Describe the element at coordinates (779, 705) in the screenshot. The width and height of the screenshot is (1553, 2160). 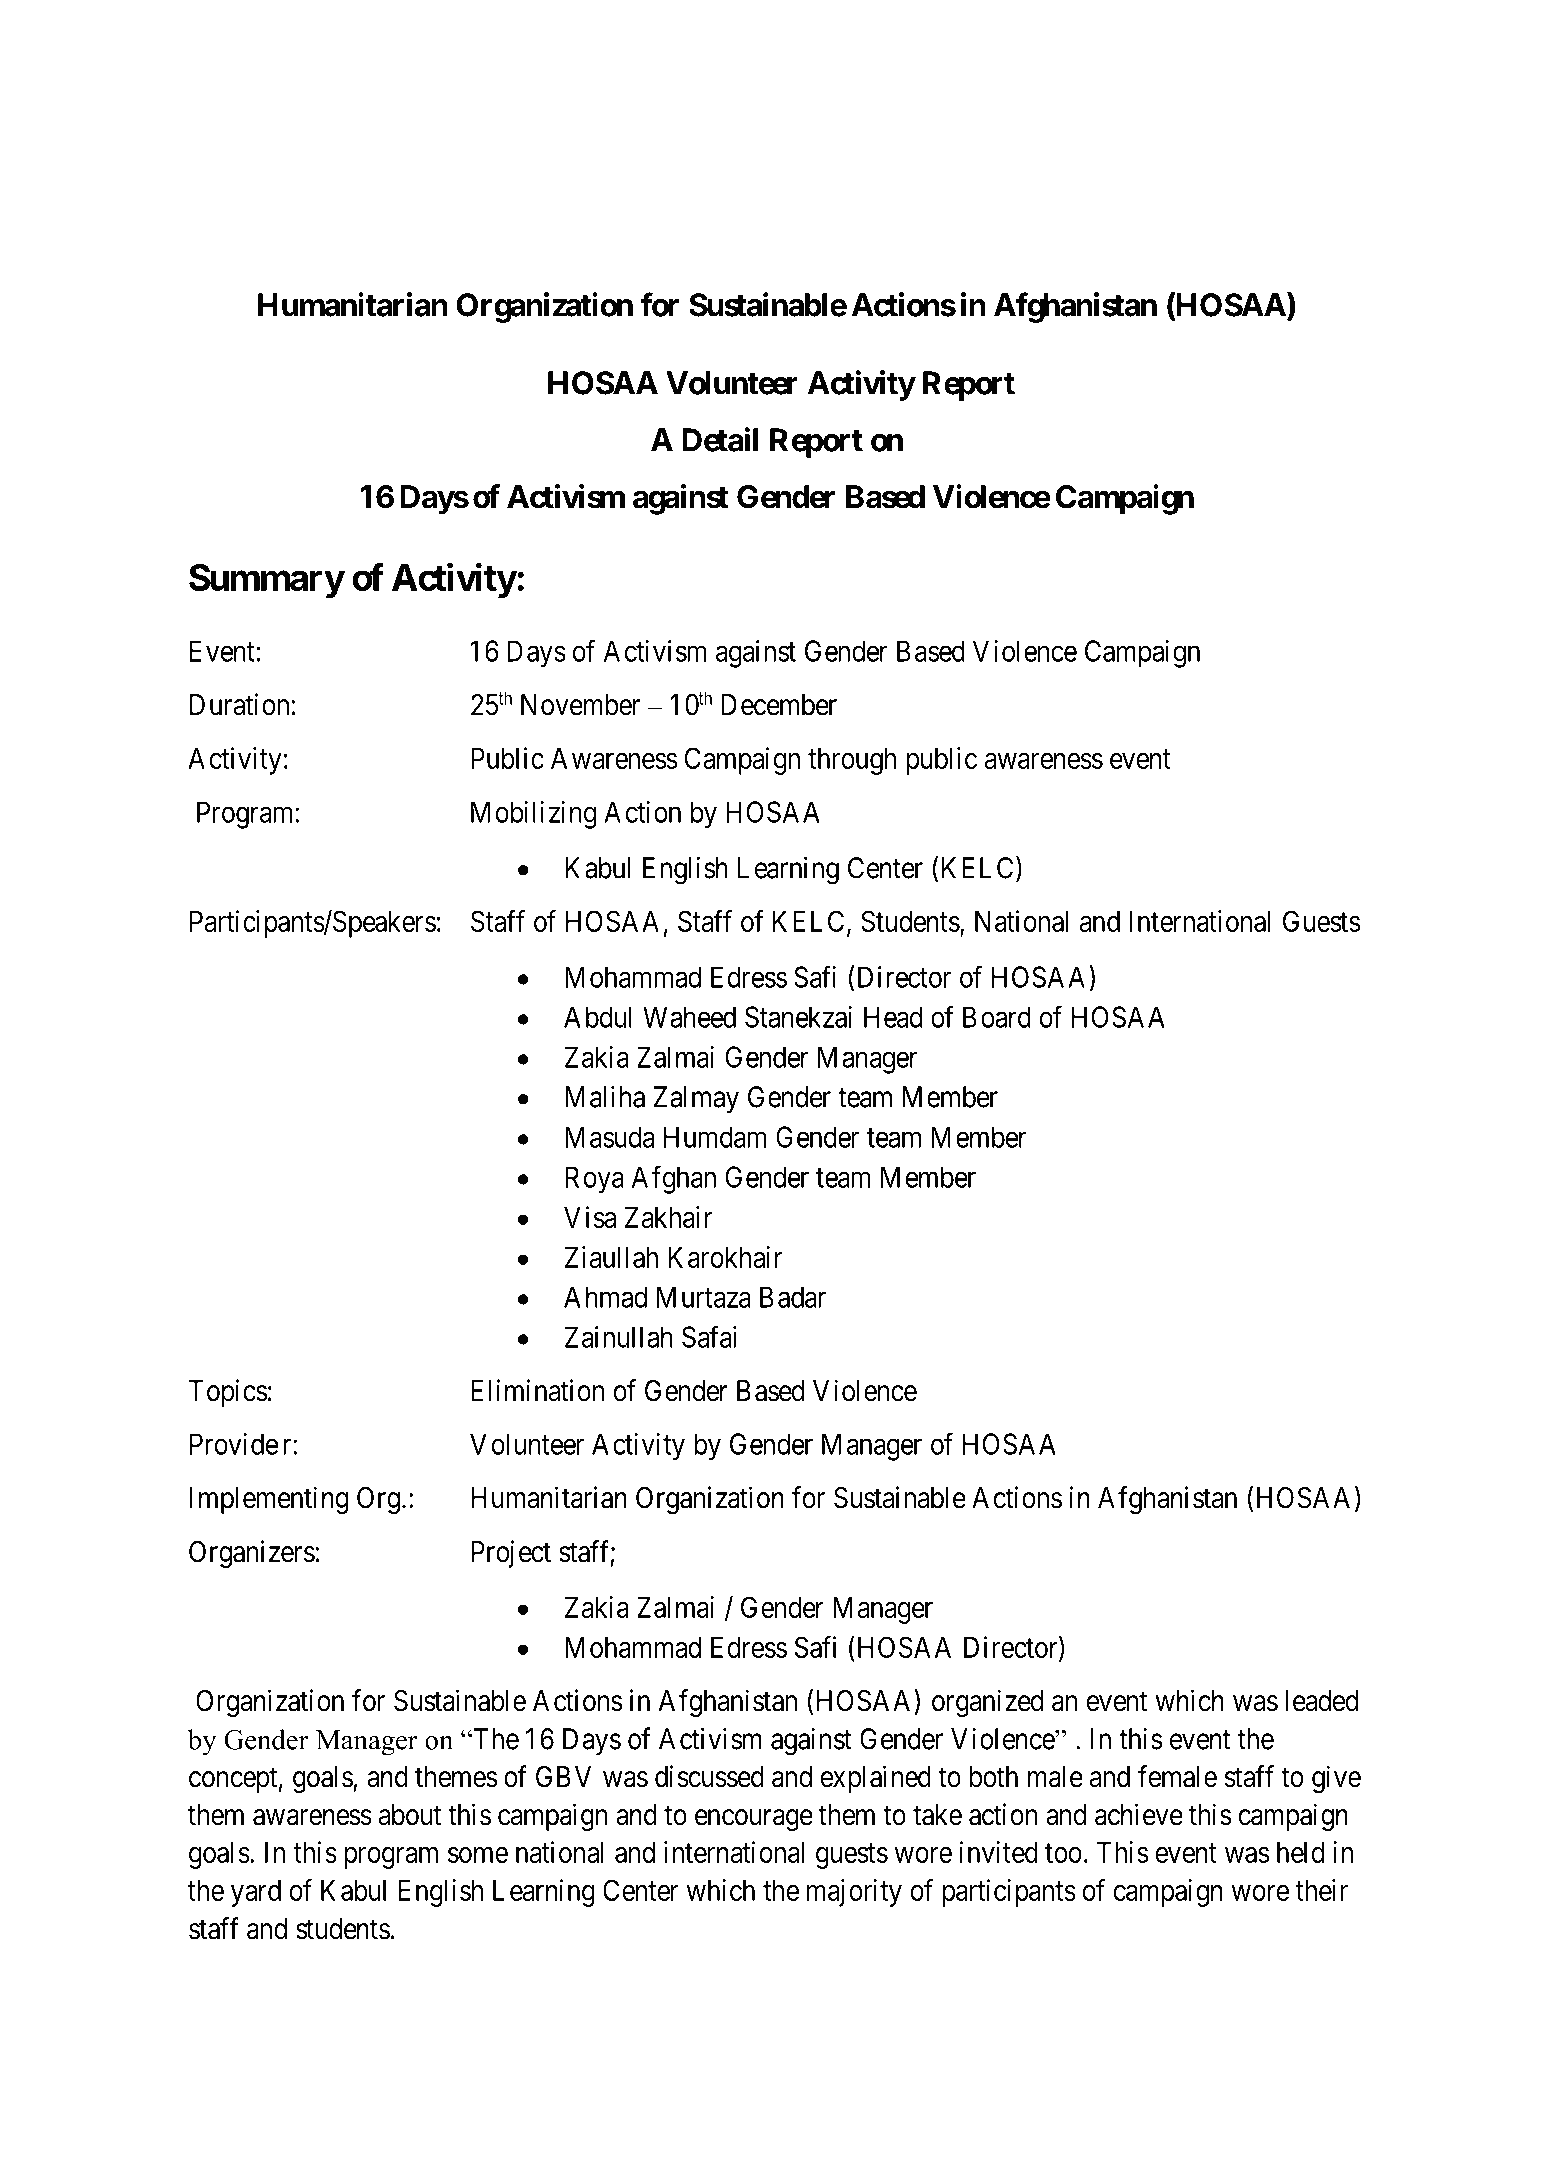
I see `December` at that location.
